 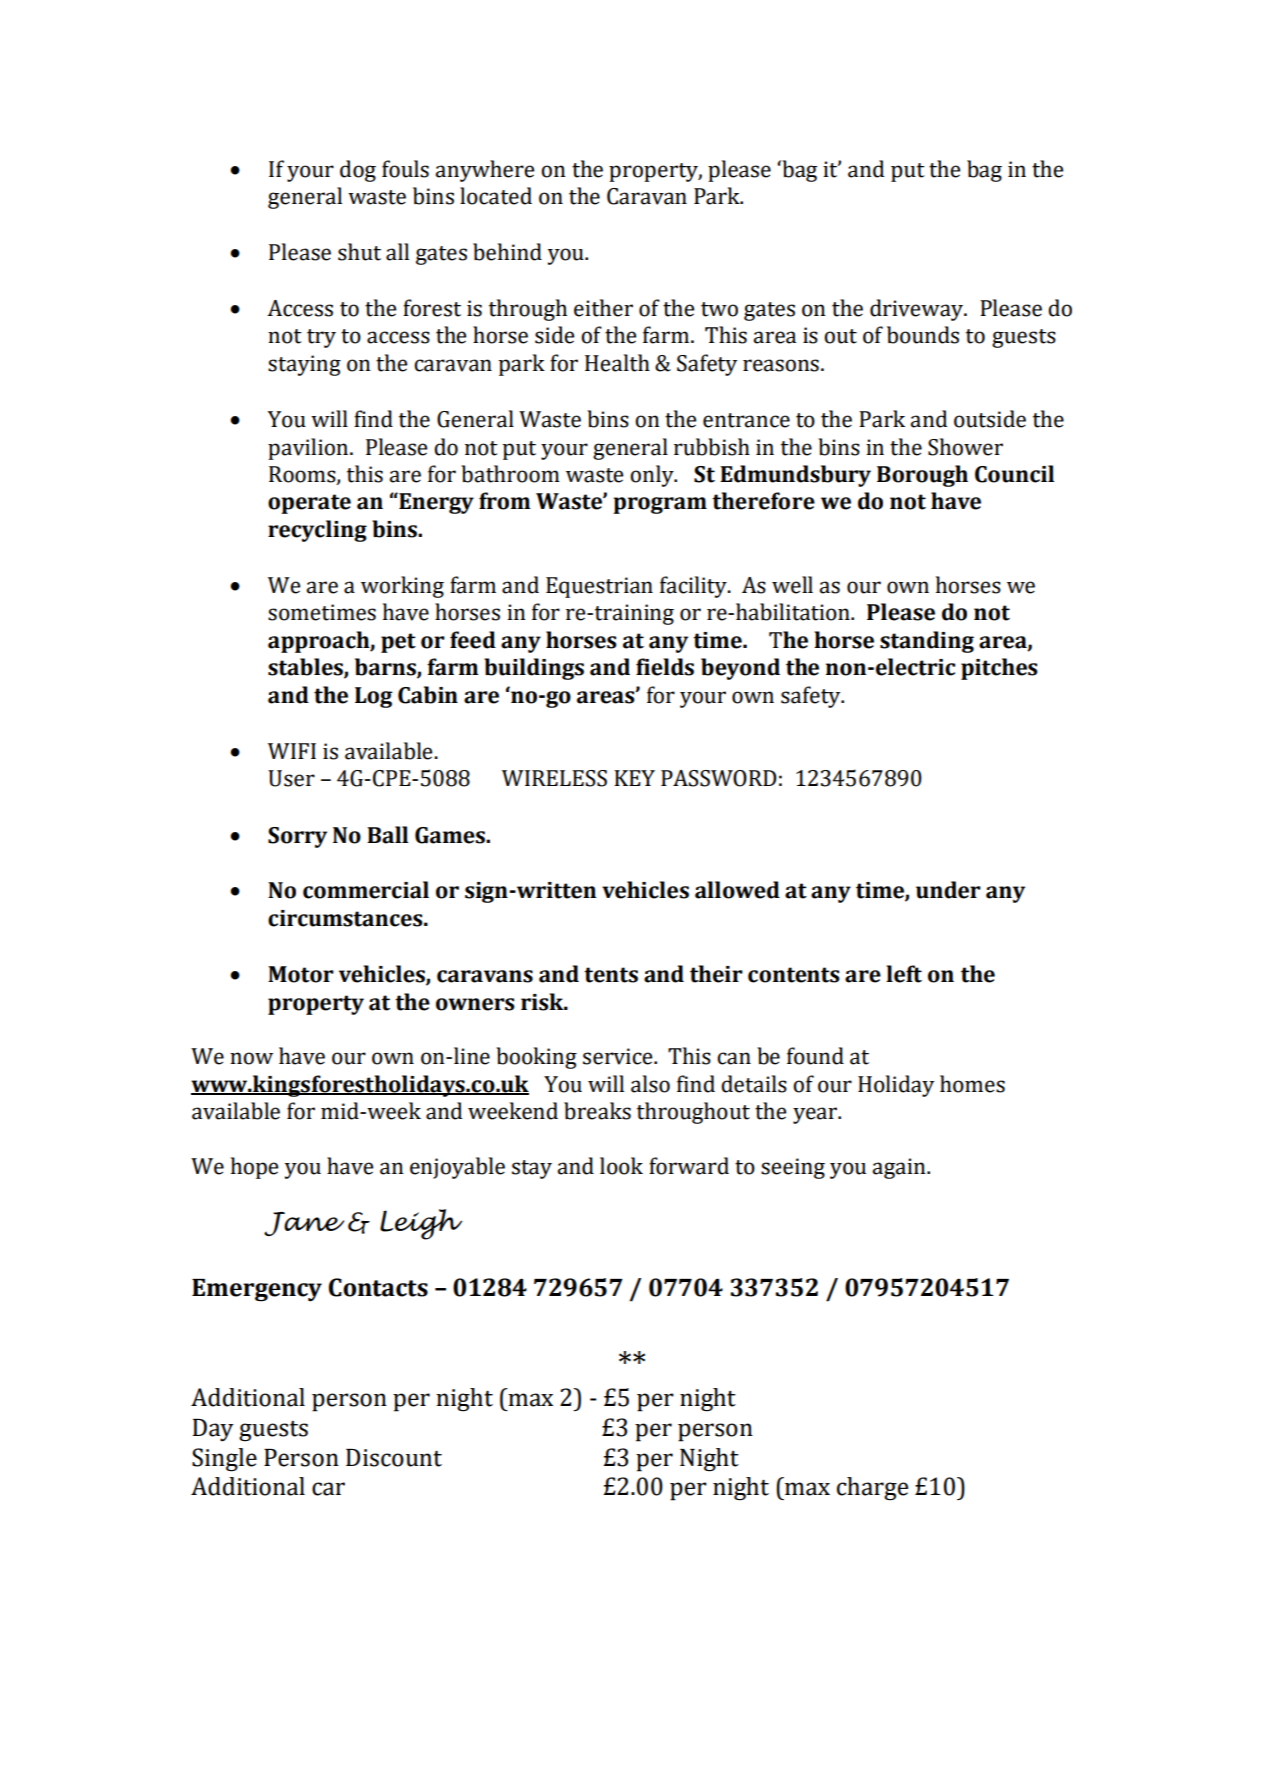 I want to click on either, so click(x=603, y=308).
